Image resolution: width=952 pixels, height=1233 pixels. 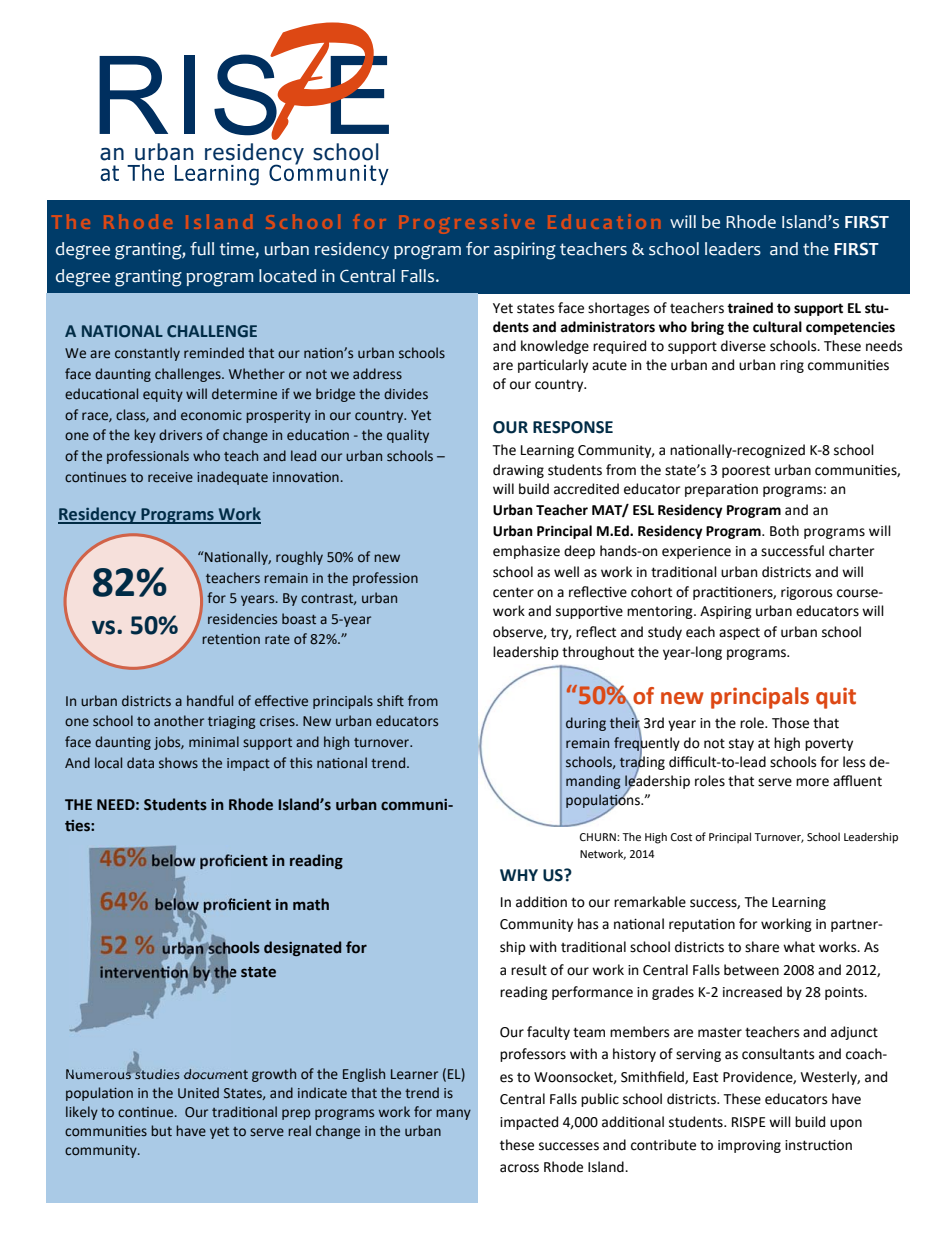 I want to click on Cost, so click(x=681, y=837).
